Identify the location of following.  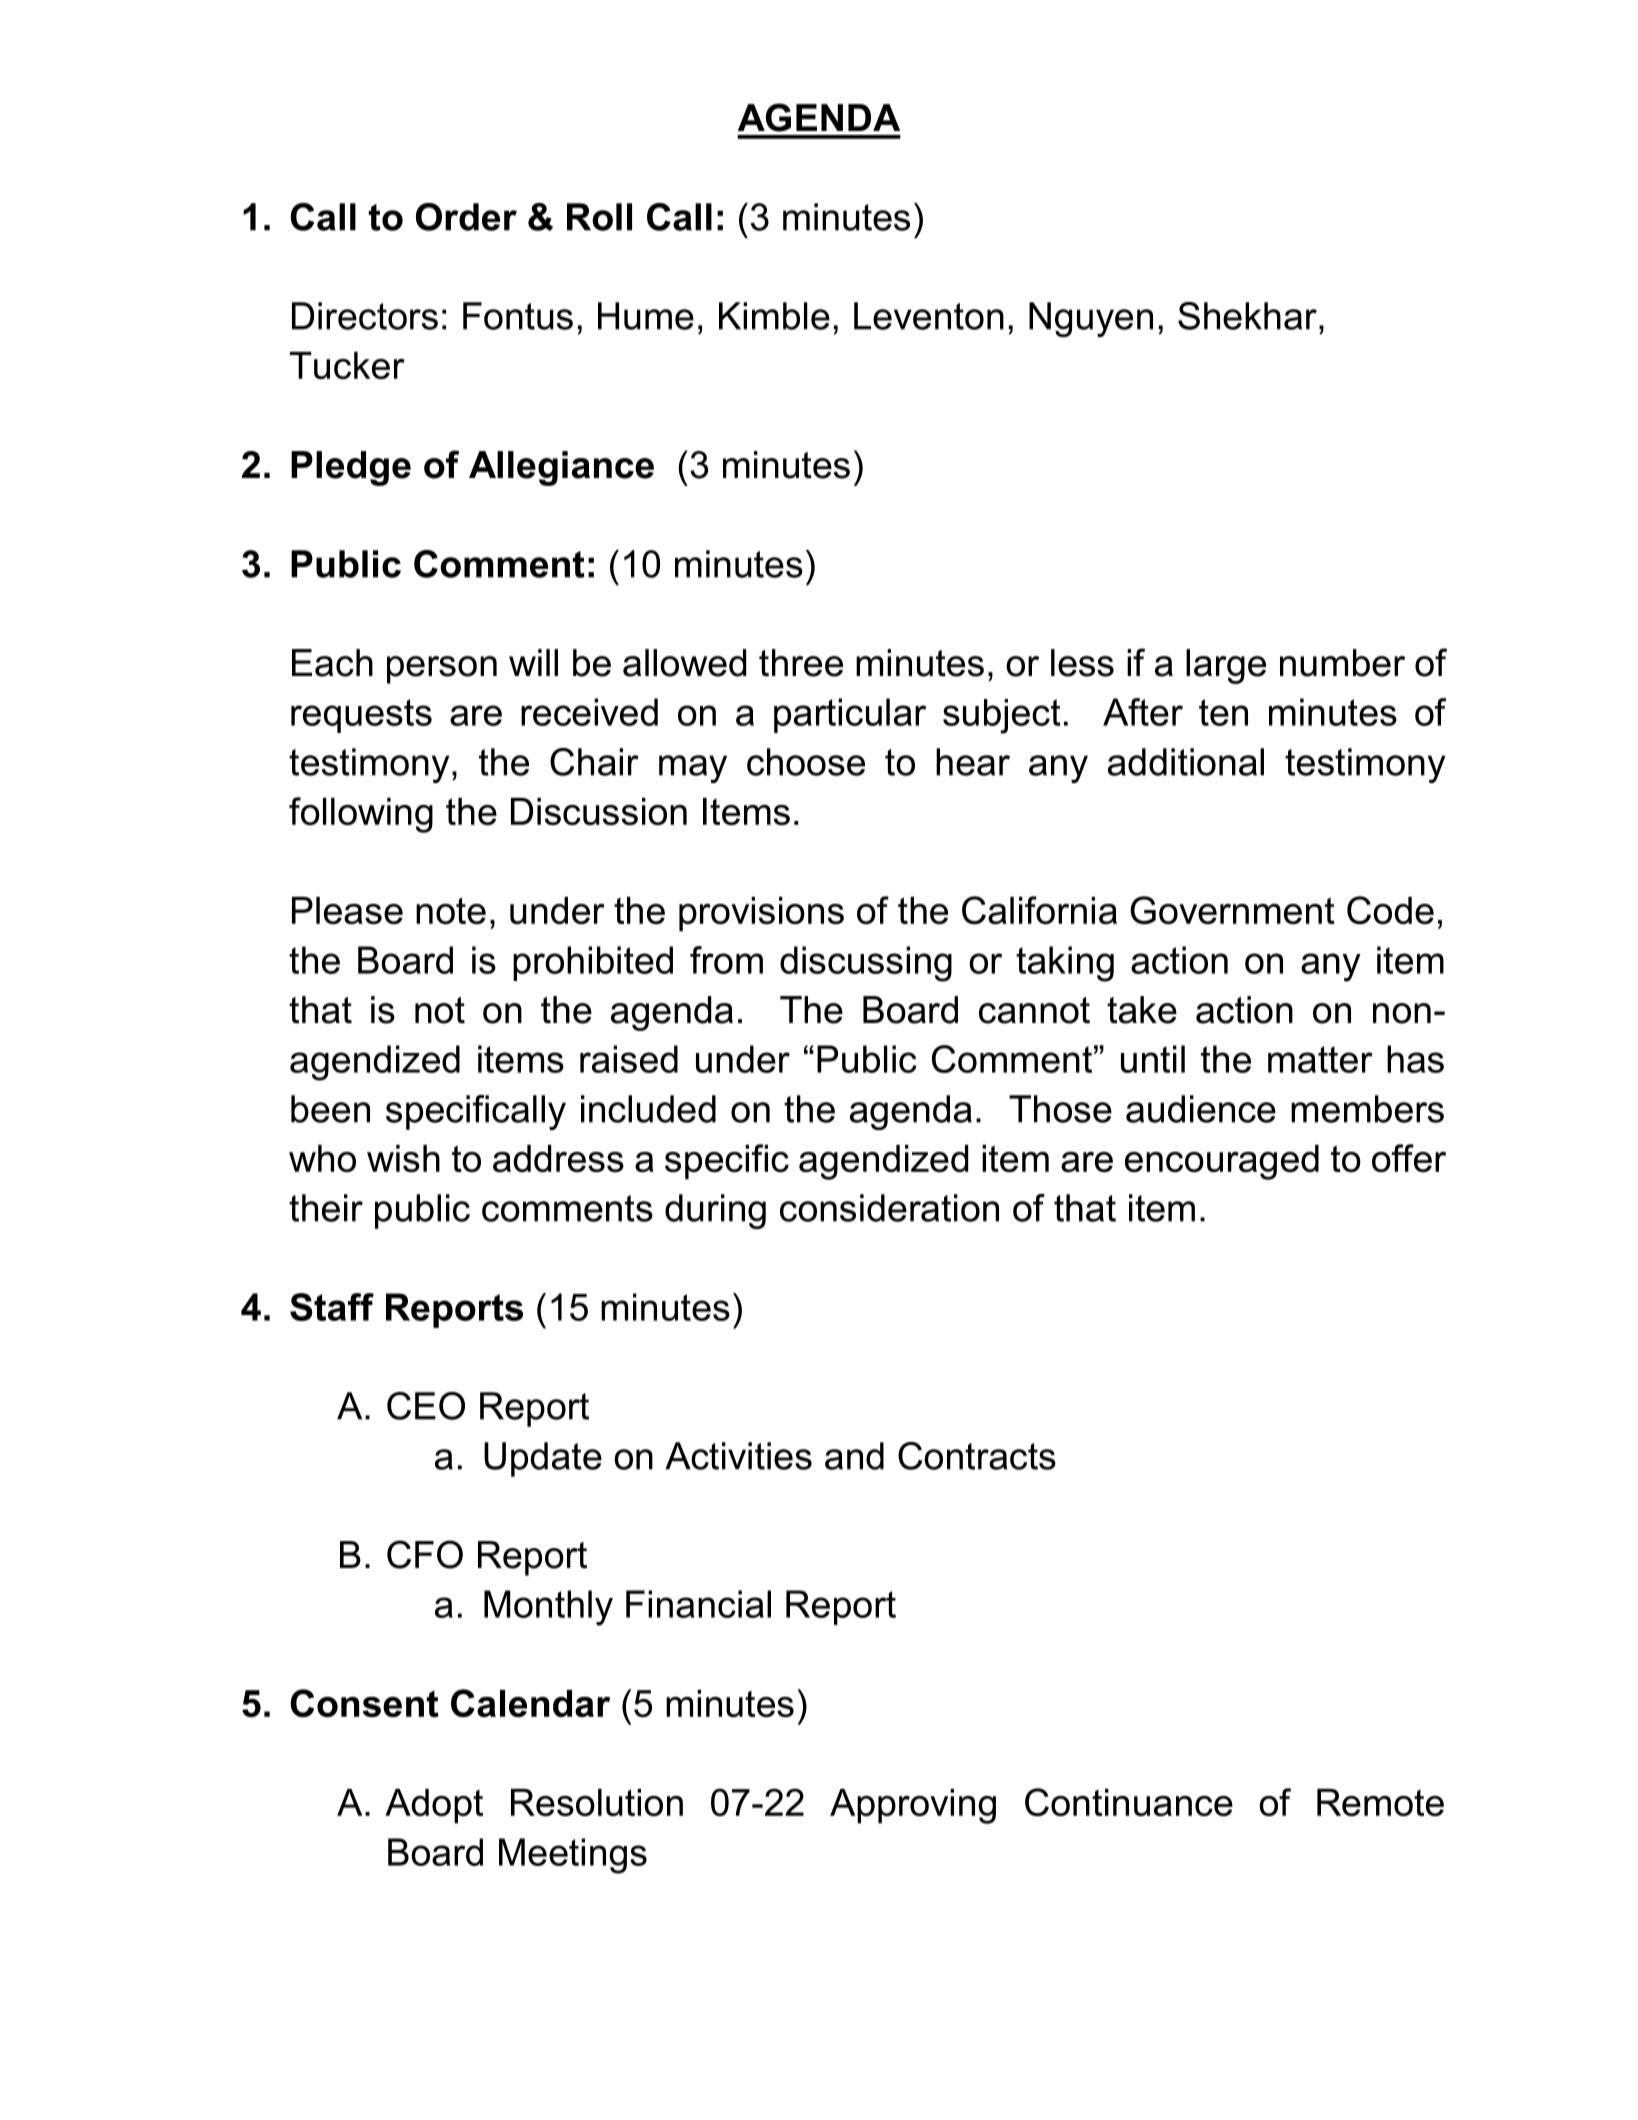
(361, 815).
